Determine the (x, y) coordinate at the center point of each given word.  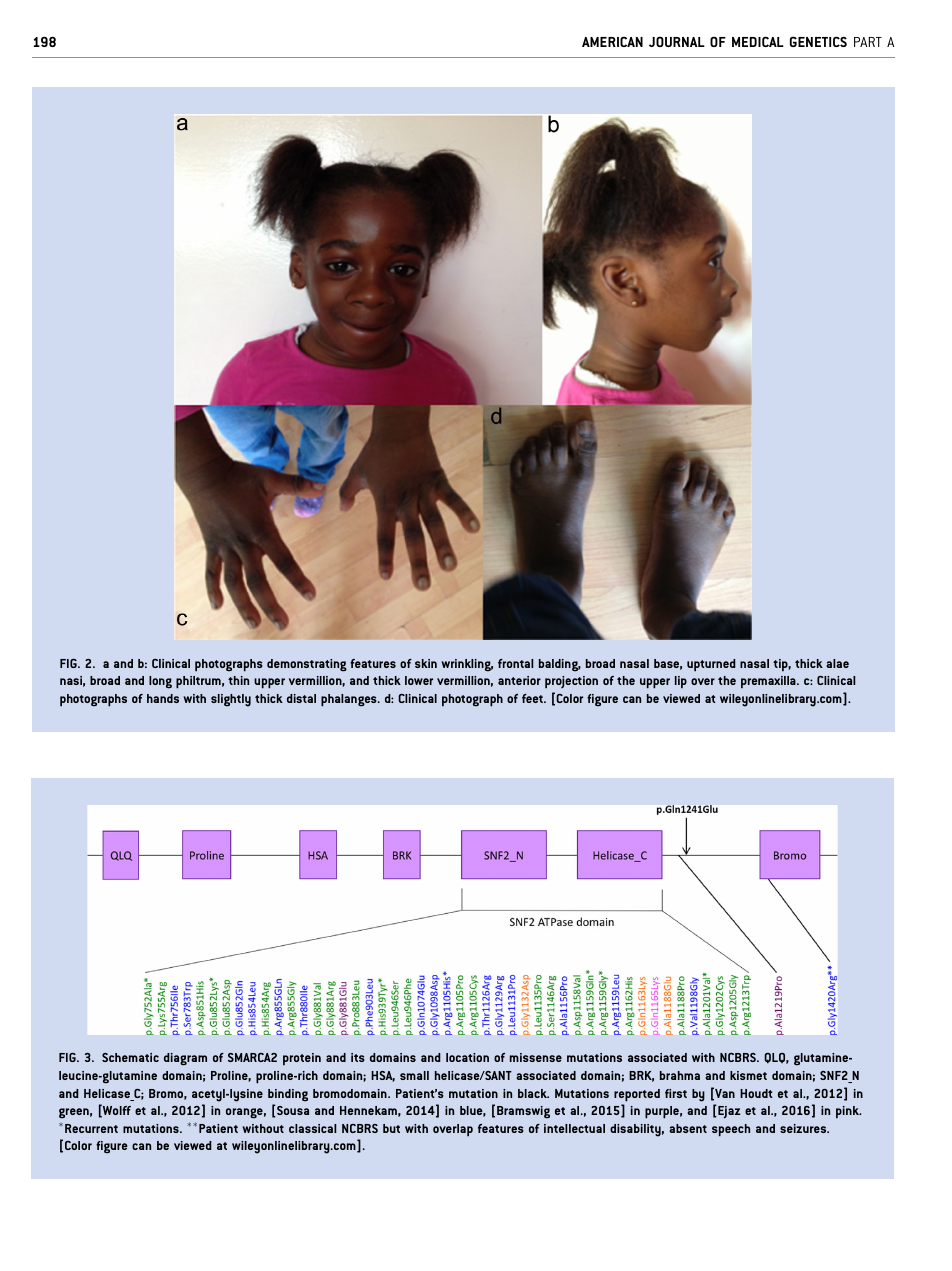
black (533, 1093)
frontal (516, 663)
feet (533, 698)
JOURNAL (677, 41)
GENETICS (818, 41)
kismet (748, 1075)
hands (163, 698)
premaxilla (769, 682)
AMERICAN (612, 41)
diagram (185, 1059)
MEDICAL (758, 41)
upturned (711, 665)
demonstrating (307, 665)
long (160, 682)
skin (426, 663)
